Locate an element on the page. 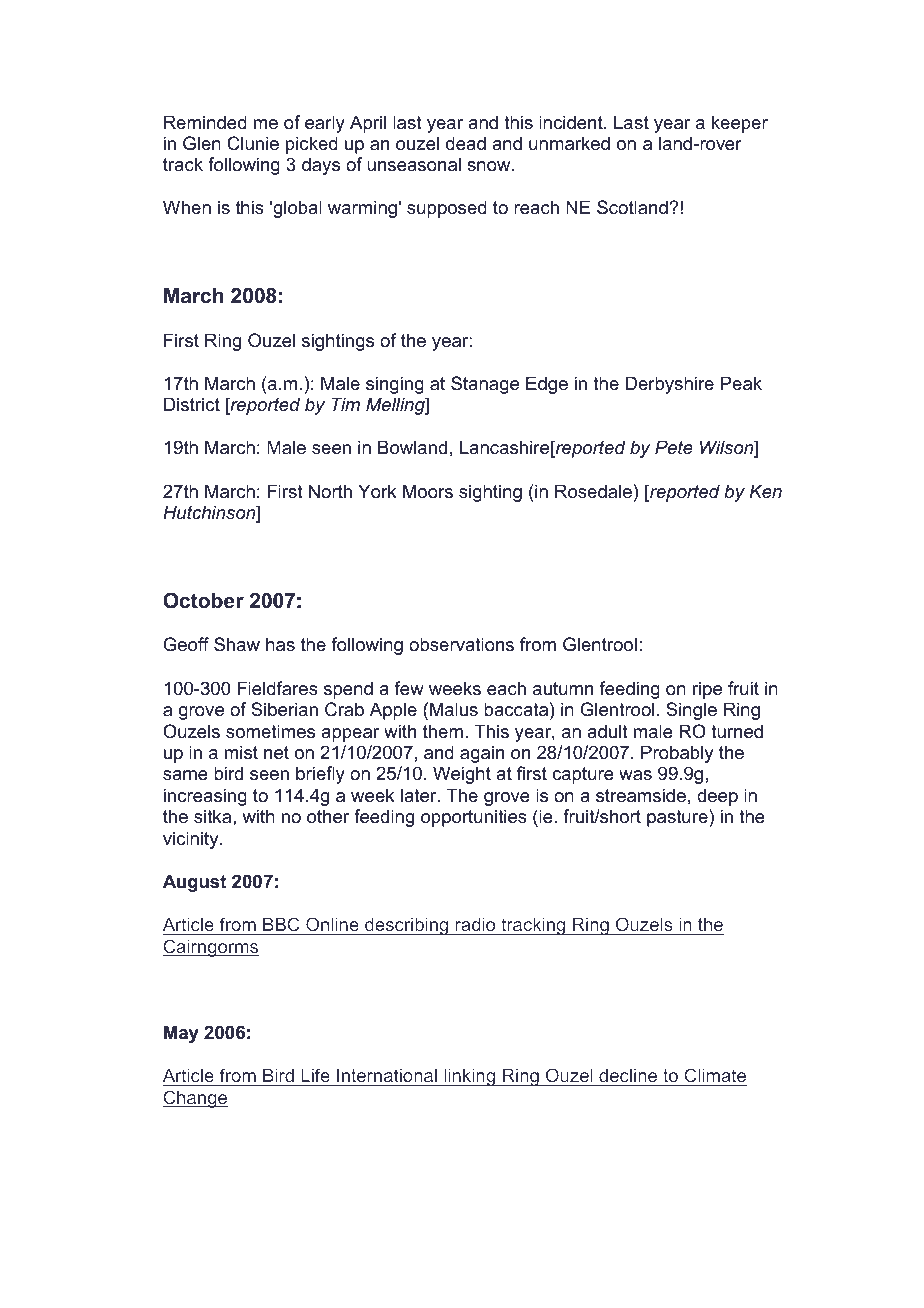 Image resolution: width=924 pixels, height=1308 pixels. linking is located at coordinates (470, 1077).
